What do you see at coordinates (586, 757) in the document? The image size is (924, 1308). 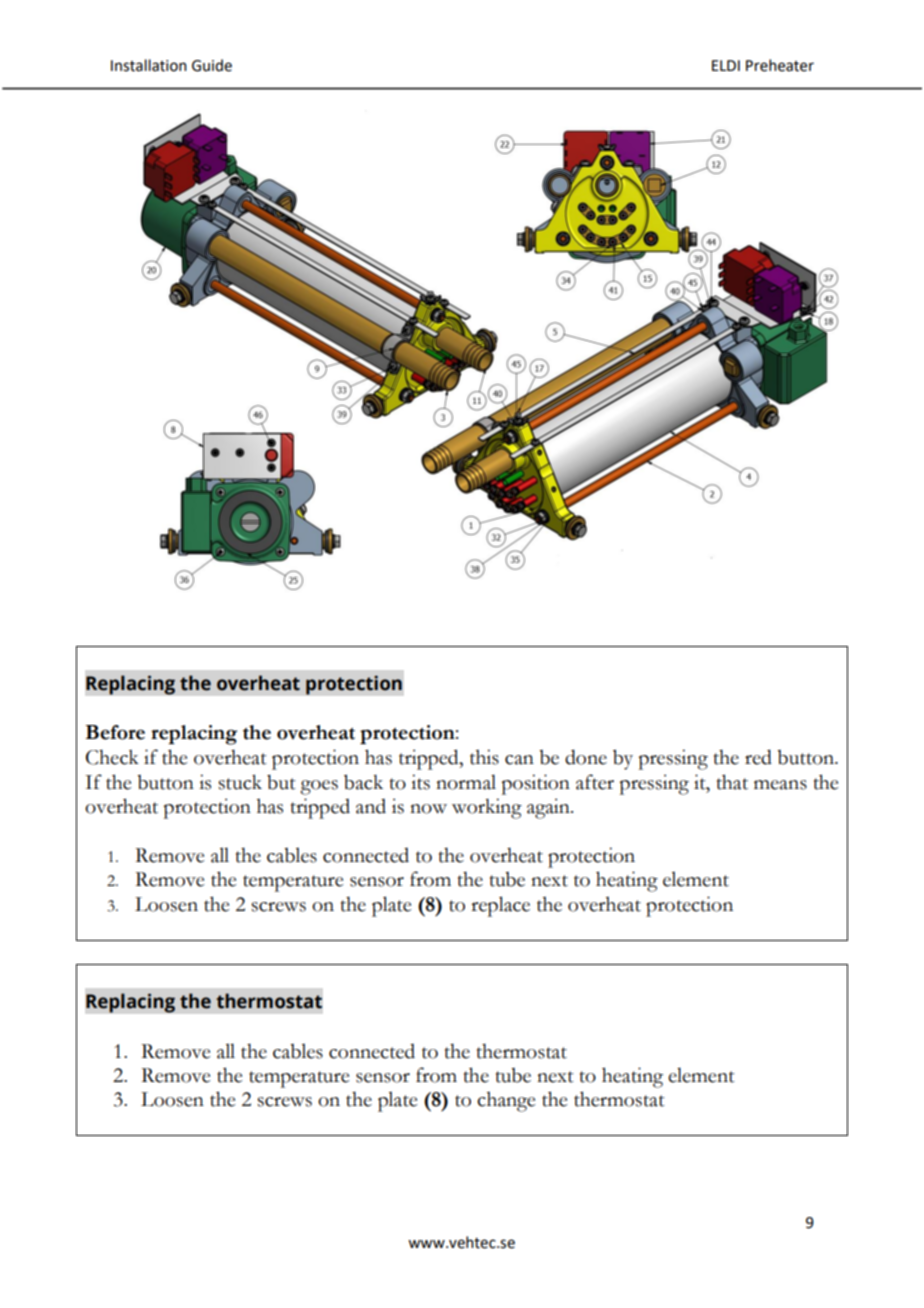 I see `done` at bounding box center [586, 757].
